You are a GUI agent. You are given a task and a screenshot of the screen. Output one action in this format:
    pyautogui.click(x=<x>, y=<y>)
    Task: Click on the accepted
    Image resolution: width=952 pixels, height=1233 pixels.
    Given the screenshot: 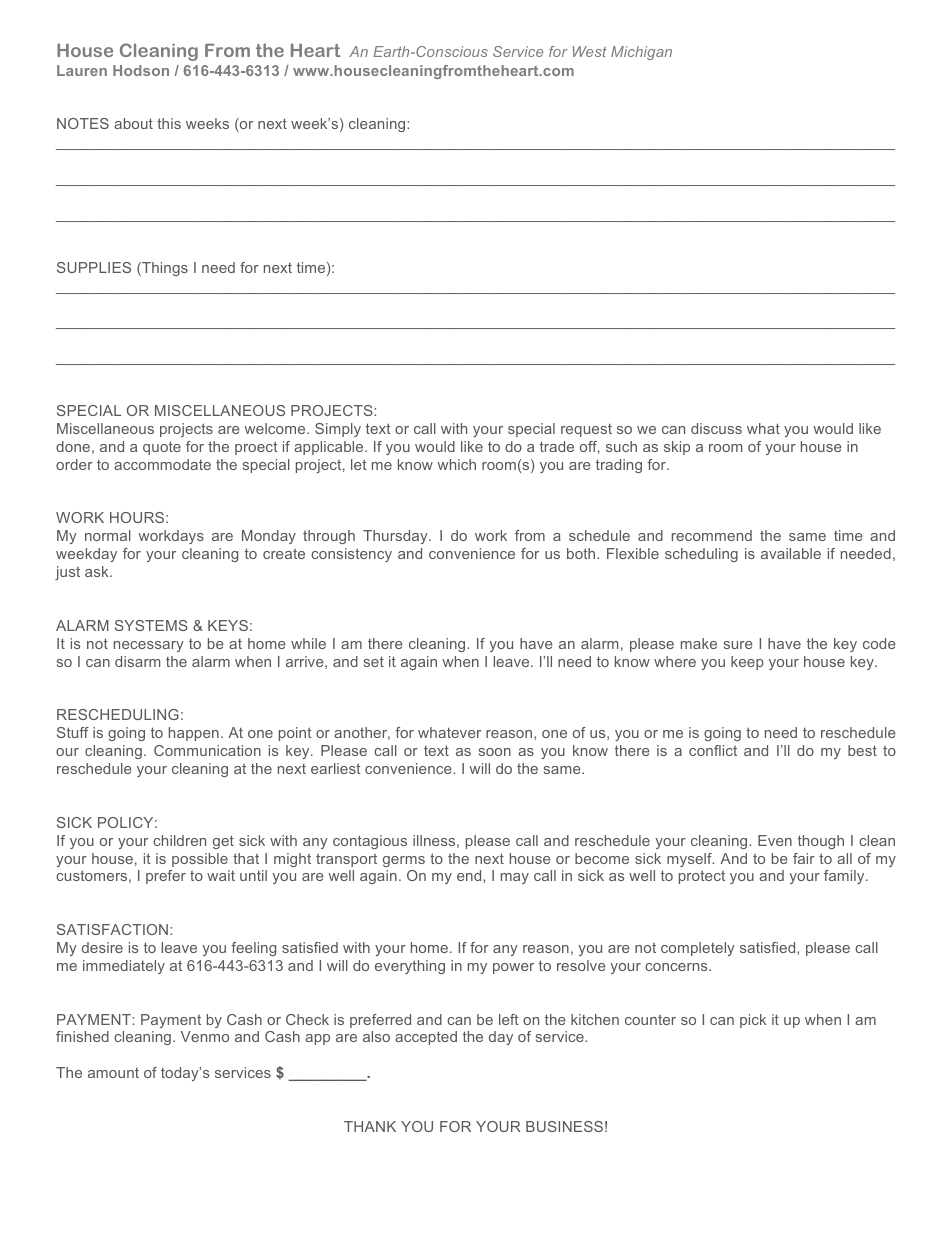 What is the action you would take?
    pyautogui.click(x=426, y=1038)
